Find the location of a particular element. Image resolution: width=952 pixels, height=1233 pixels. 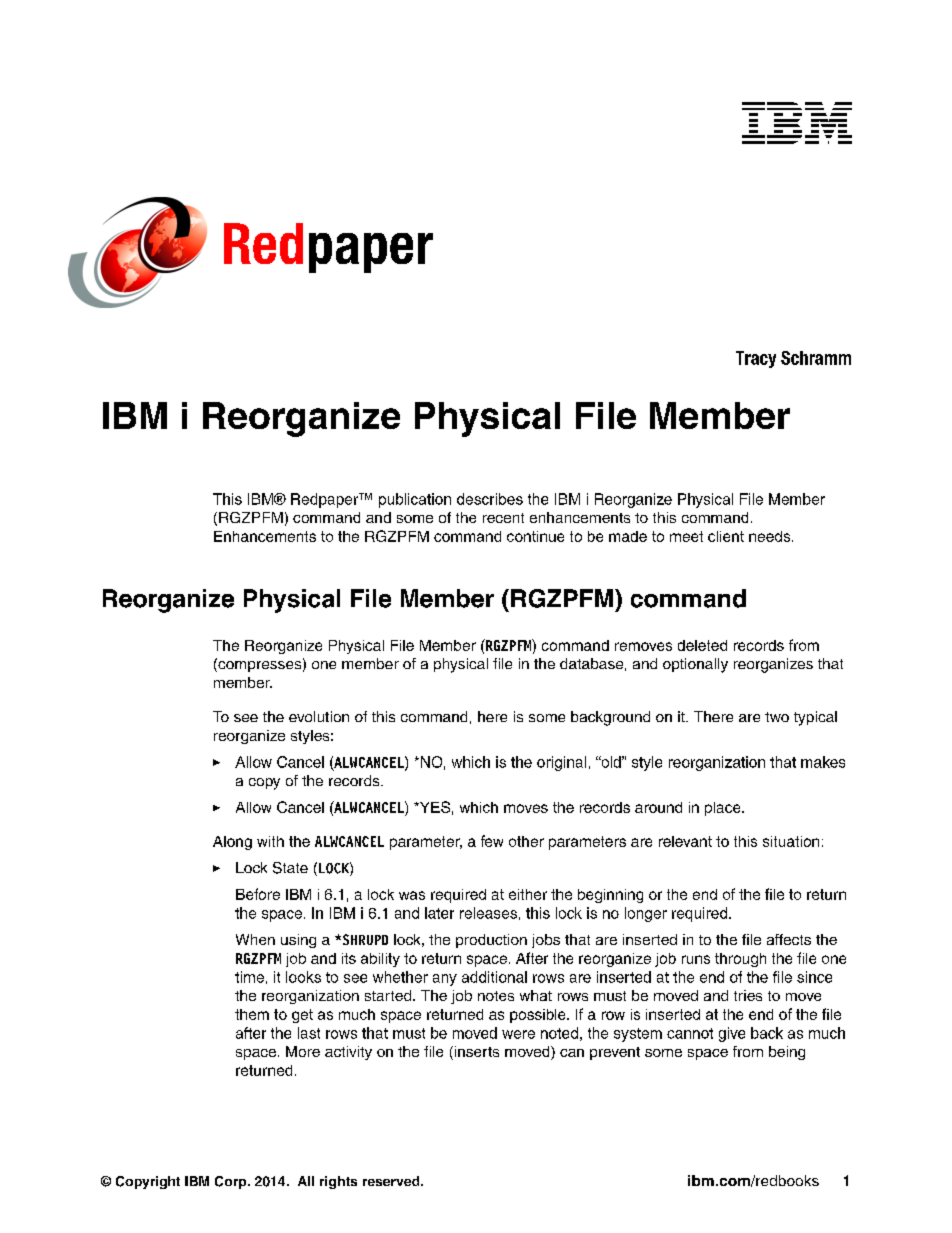

publication is located at coordinates (415, 500).
